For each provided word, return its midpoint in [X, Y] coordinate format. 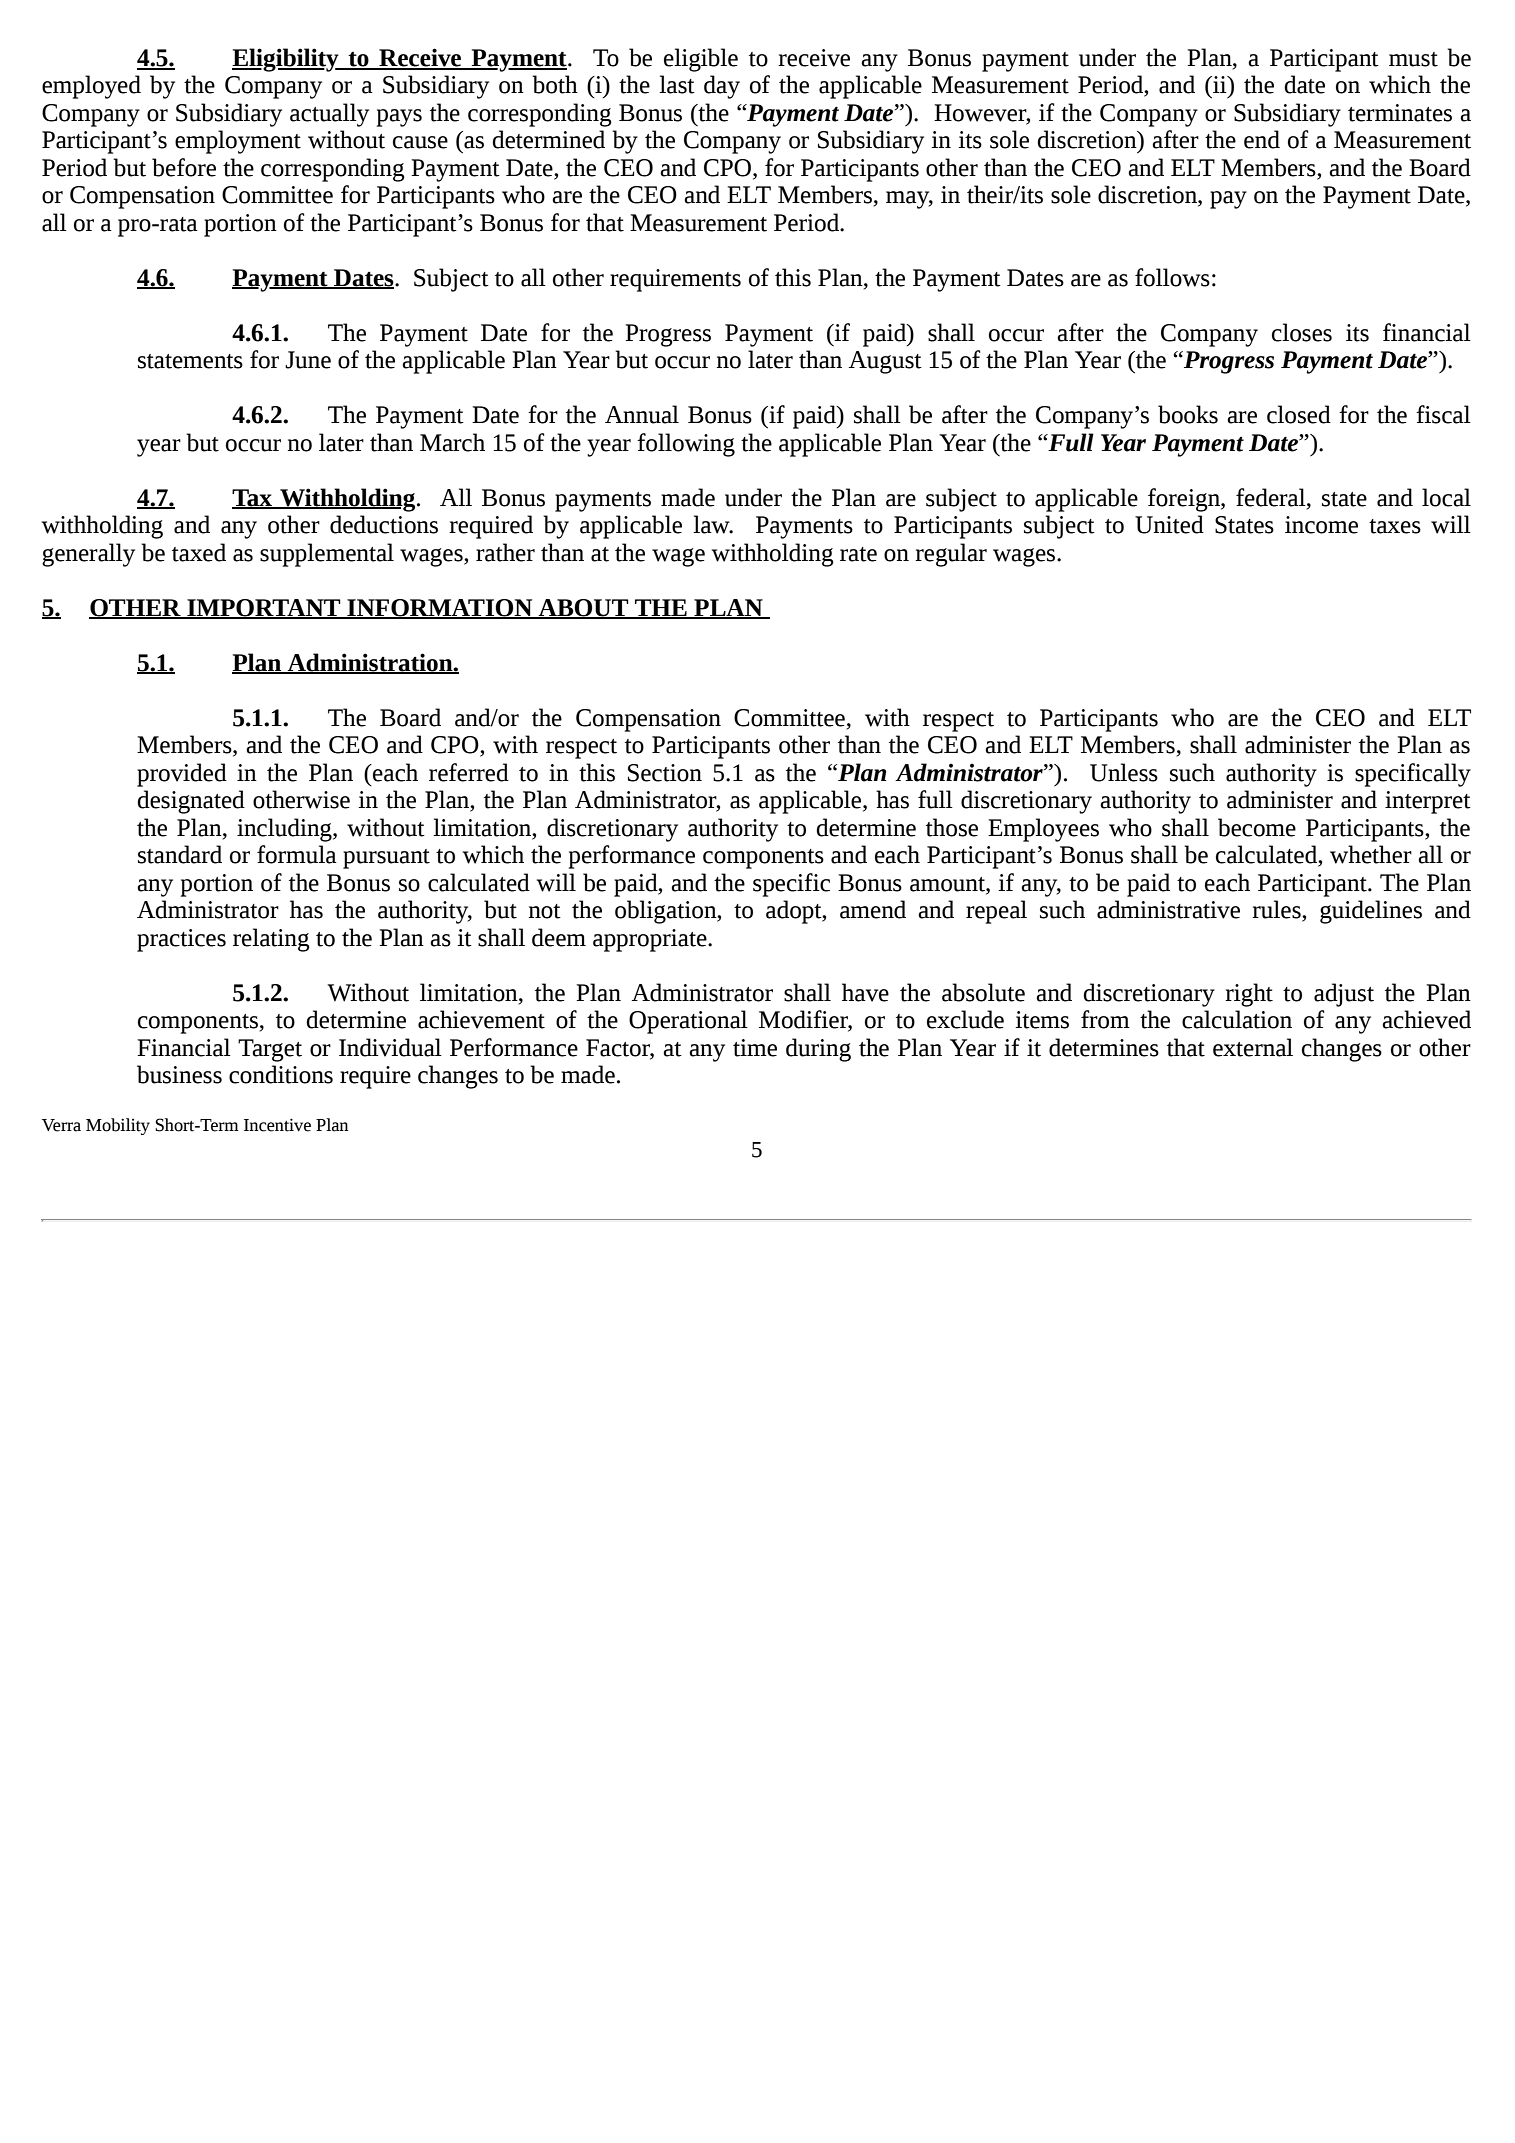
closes [1302, 332]
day [722, 87]
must [1413, 59]
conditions [281, 1074]
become [1257, 827]
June [308, 360]
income [1321, 525]
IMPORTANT [264, 608]
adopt [795, 912]
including [285, 830]
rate [858, 554]
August [885, 362]
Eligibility [286, 60]
